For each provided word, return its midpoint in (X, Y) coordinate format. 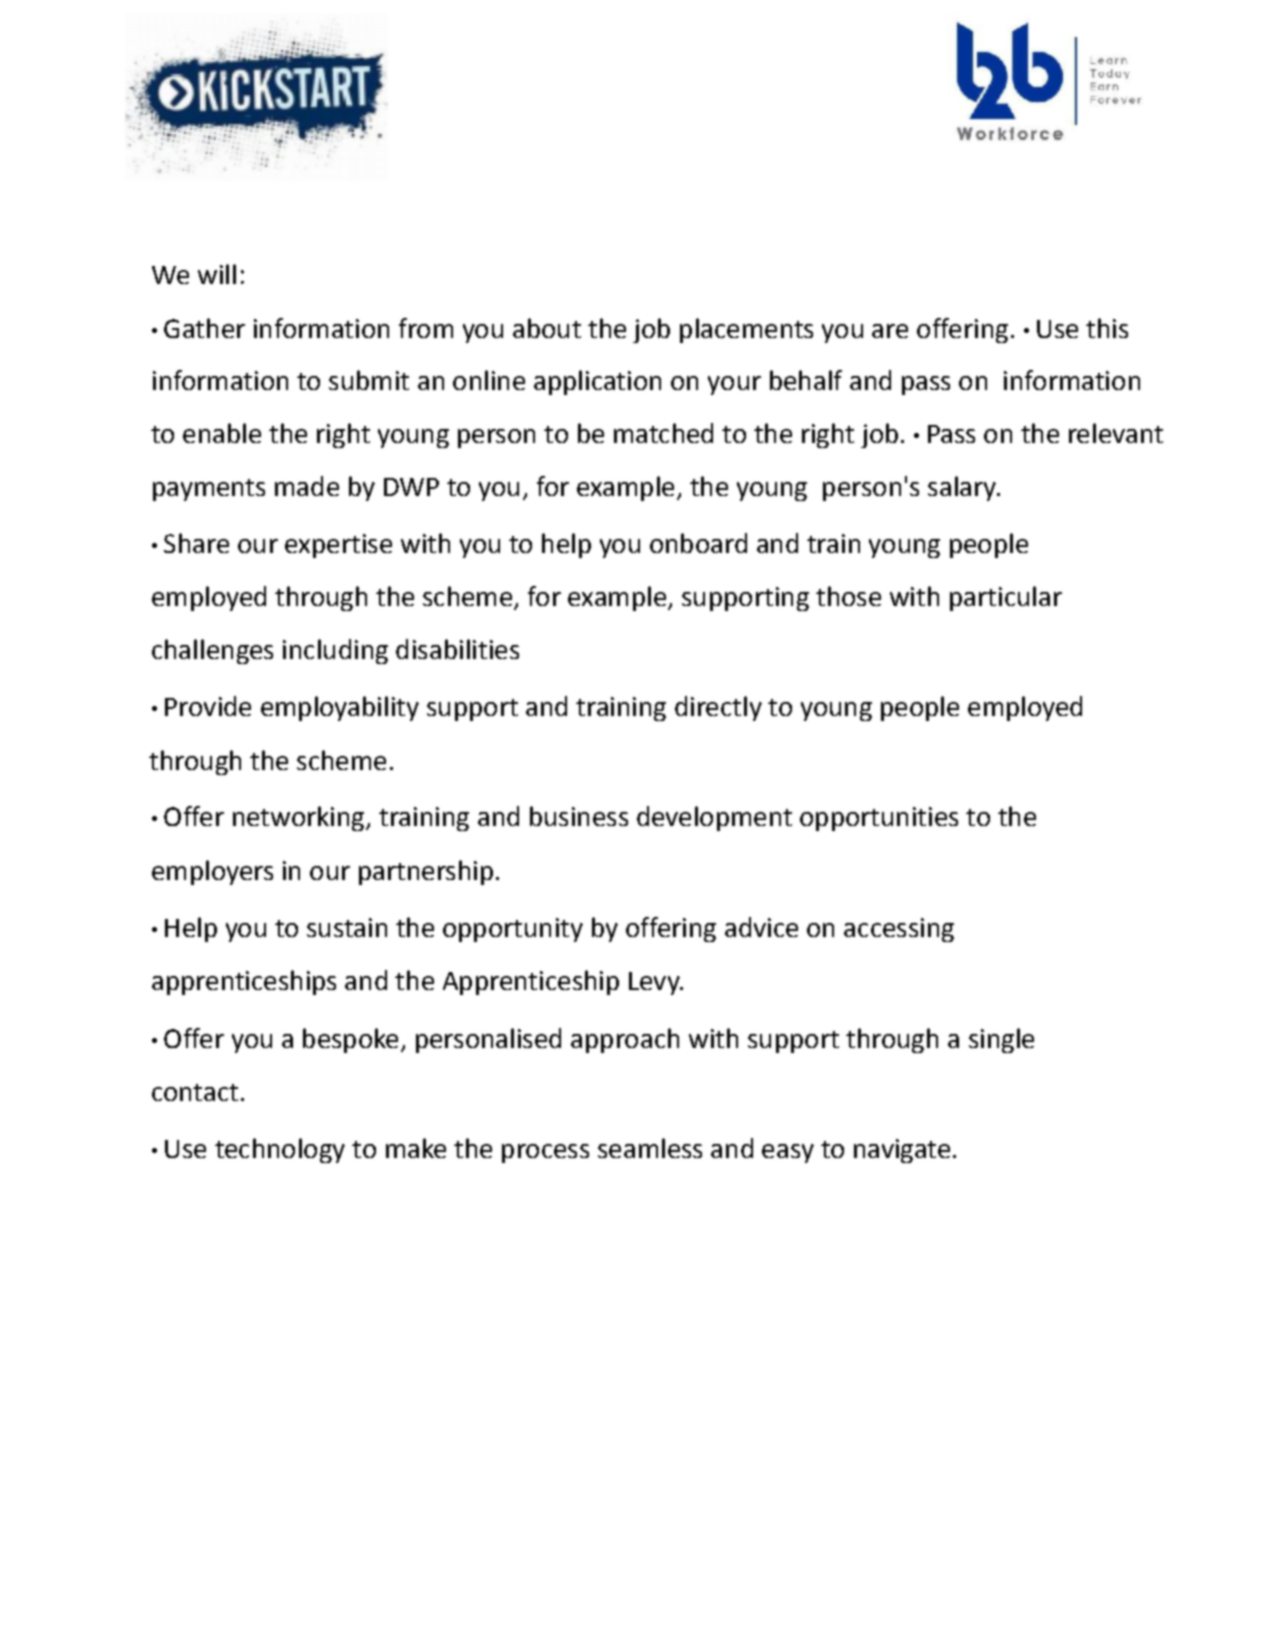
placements (746, 330)
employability (340, 708)
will (217, 274)
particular (1006, 598)
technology (280, 1150)
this (1107, 328)
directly (718, 708)
